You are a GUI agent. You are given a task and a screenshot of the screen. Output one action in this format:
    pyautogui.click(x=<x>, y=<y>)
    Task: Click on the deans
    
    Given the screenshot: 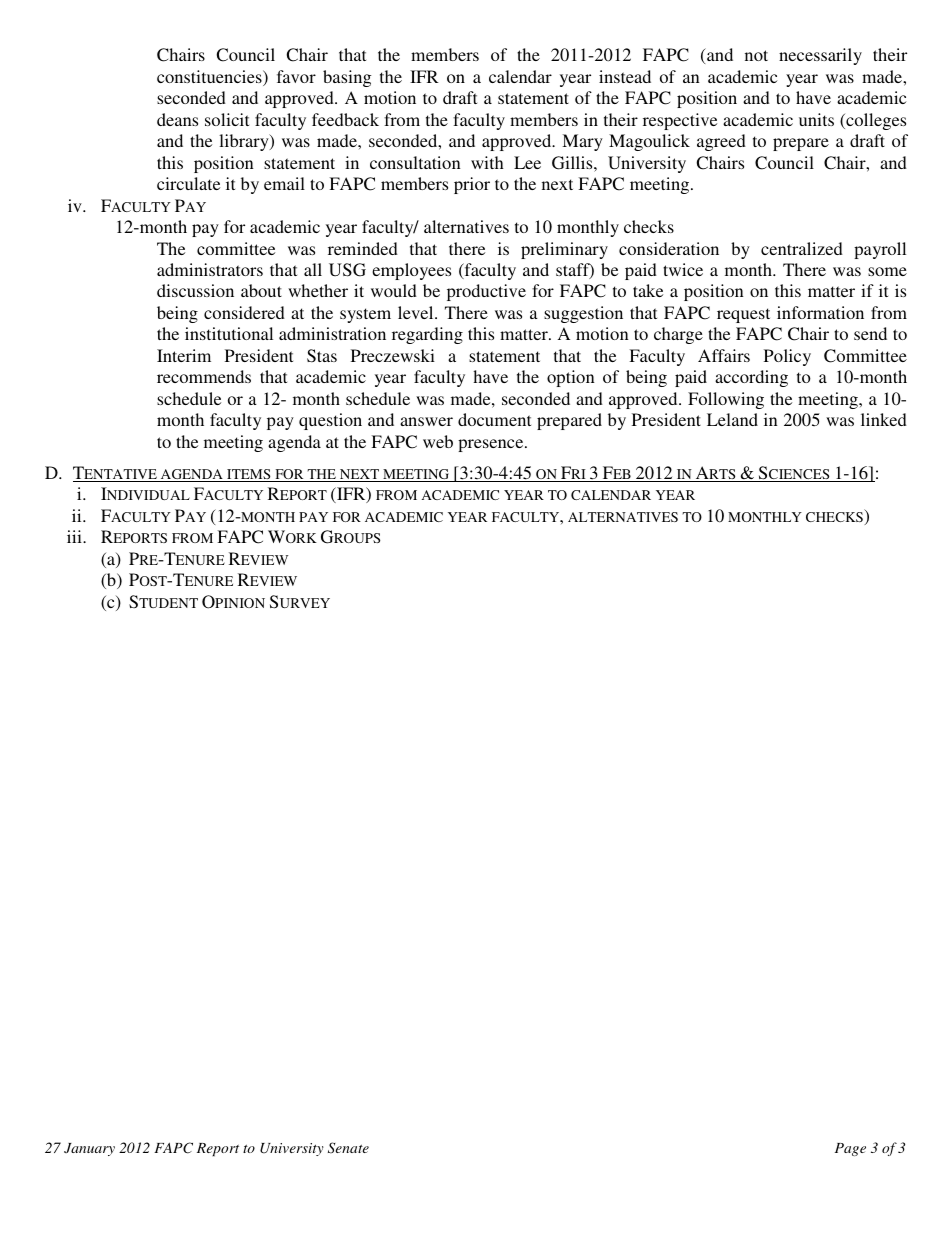 What is the action you would take?
    pyautogui.click(x=177, y=119)
